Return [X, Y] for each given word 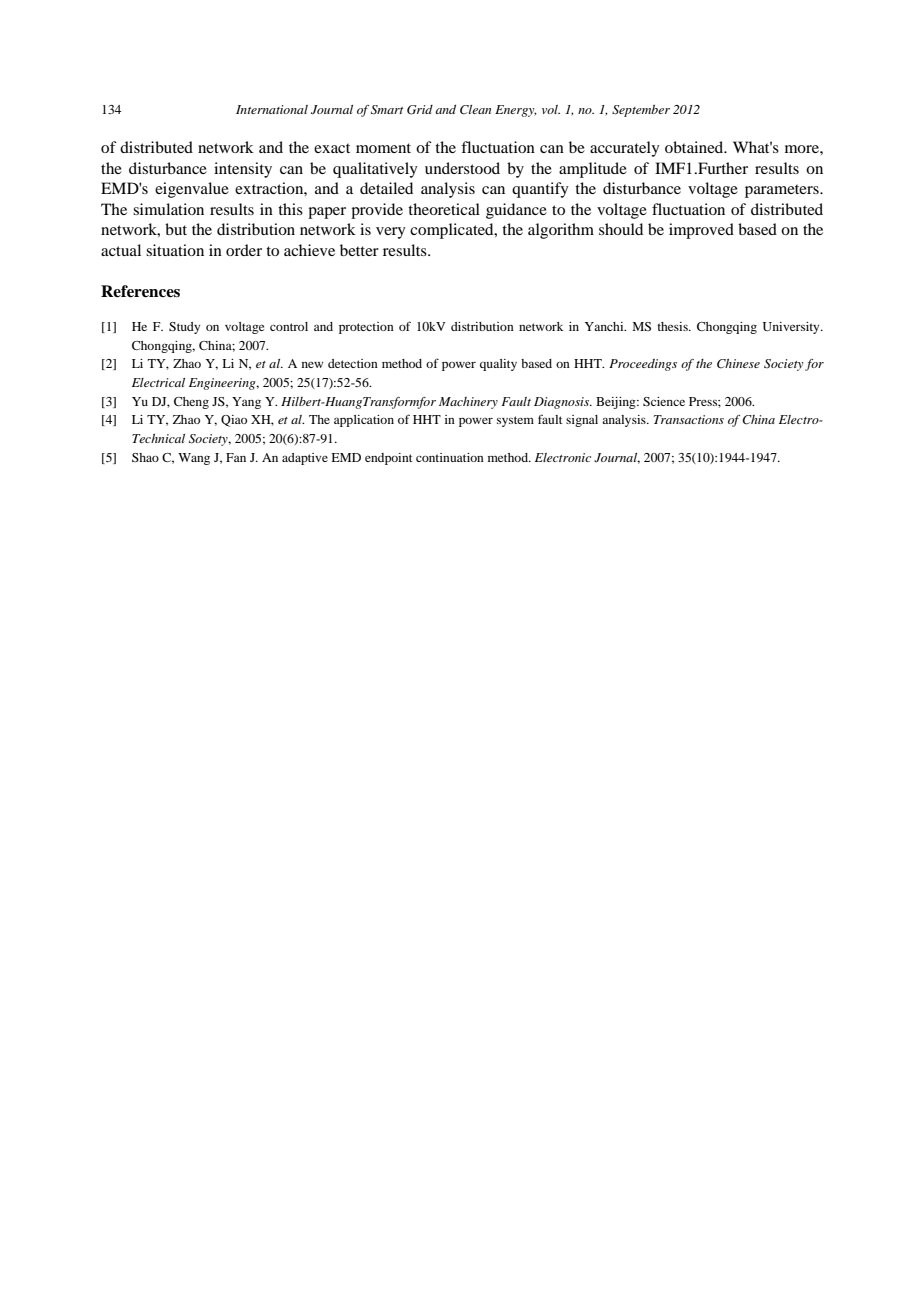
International [272, 109]
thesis [673, 326]
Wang [194, 459]
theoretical [444, 209]
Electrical [158, 382]
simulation [168, 209]
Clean [475, 110]
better [359, 250]
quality [498, 365]
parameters [783, 191]
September [641, 111]
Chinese [738, 364]
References [140, 291]
